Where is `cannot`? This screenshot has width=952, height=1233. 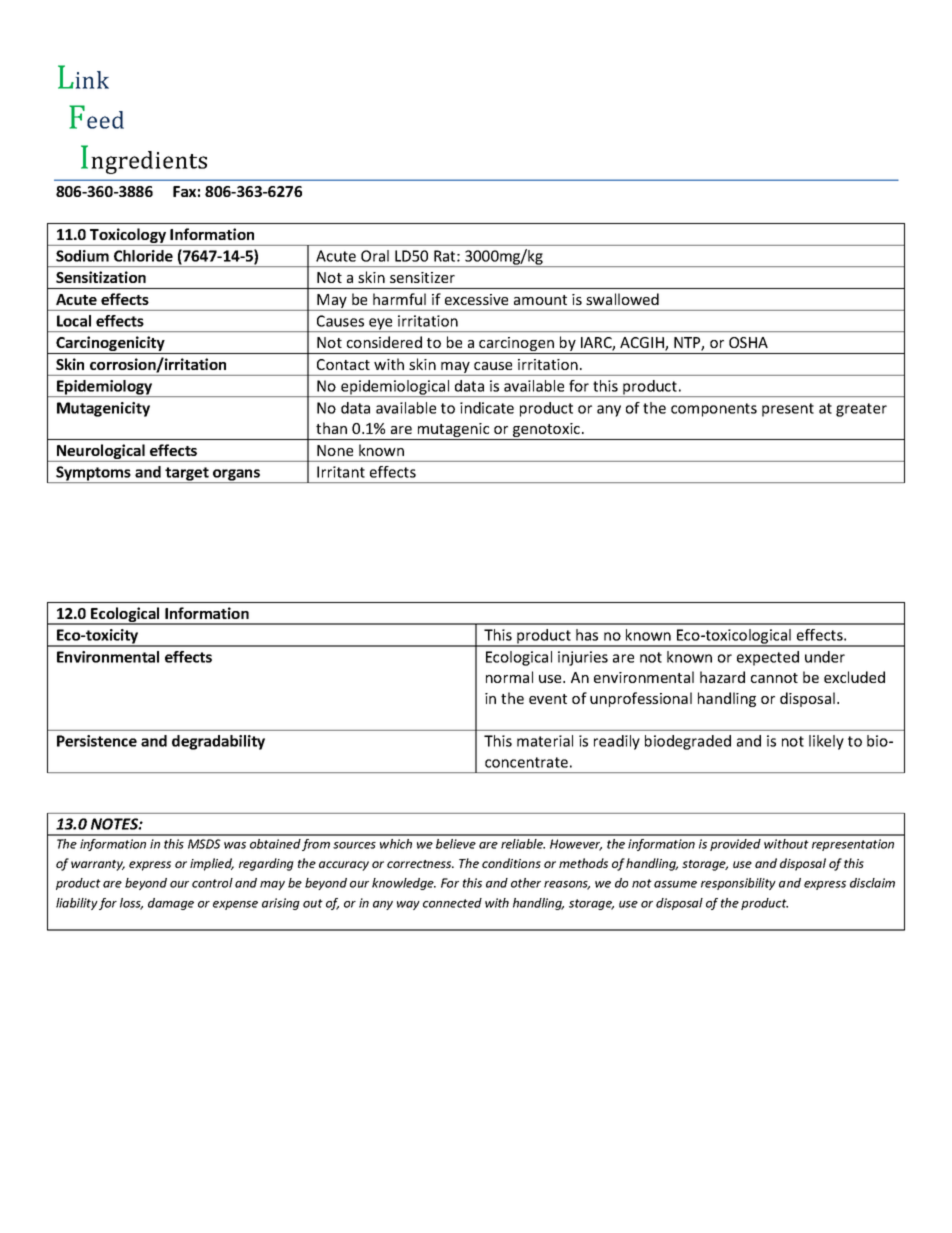
cannot is located at coordinates (774, 678).
